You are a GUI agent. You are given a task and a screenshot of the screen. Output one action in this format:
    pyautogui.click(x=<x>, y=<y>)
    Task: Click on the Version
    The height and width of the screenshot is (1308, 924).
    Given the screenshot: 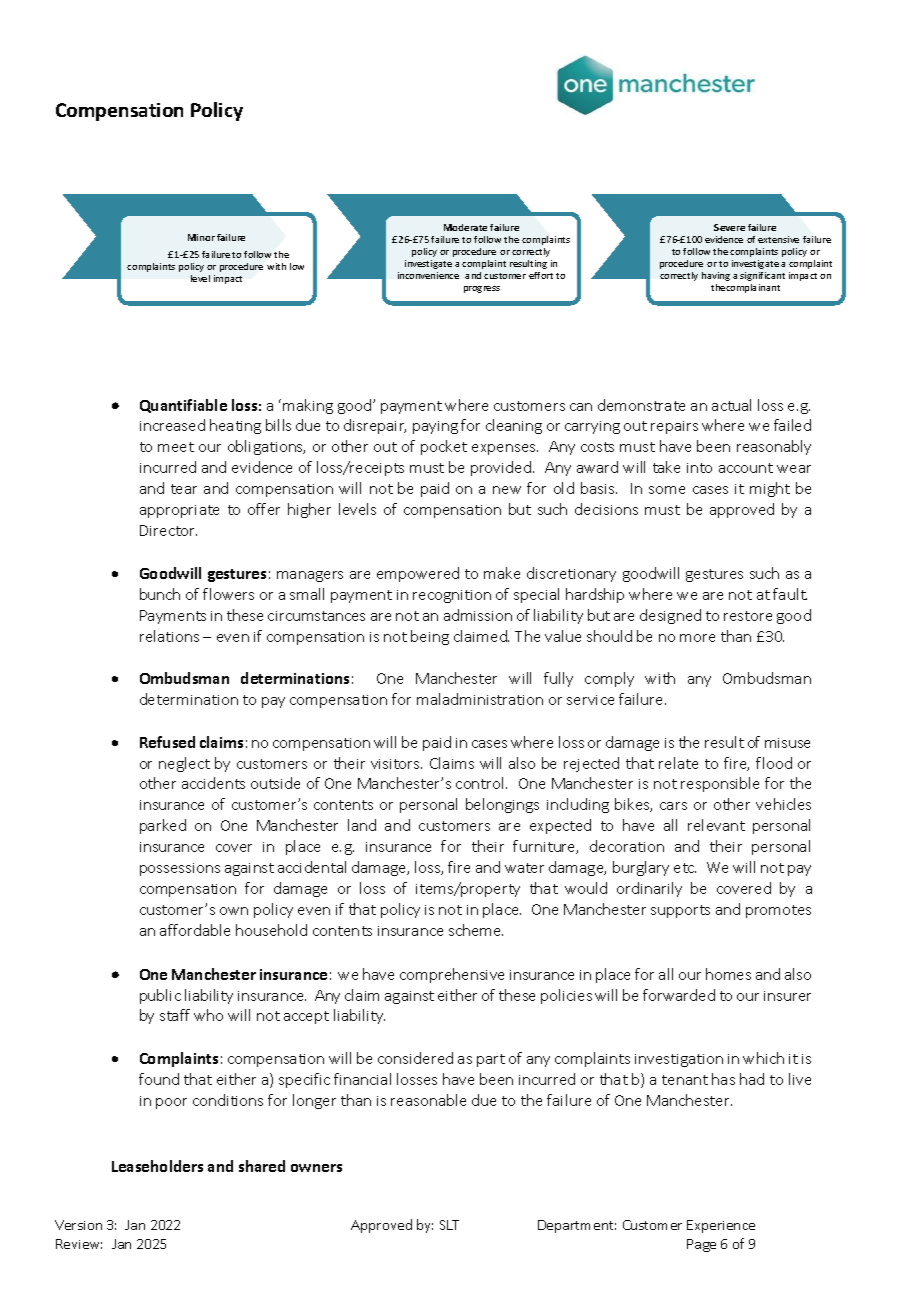 What is the action you would take?
    pyautogui.click(x=78, y=1225)
